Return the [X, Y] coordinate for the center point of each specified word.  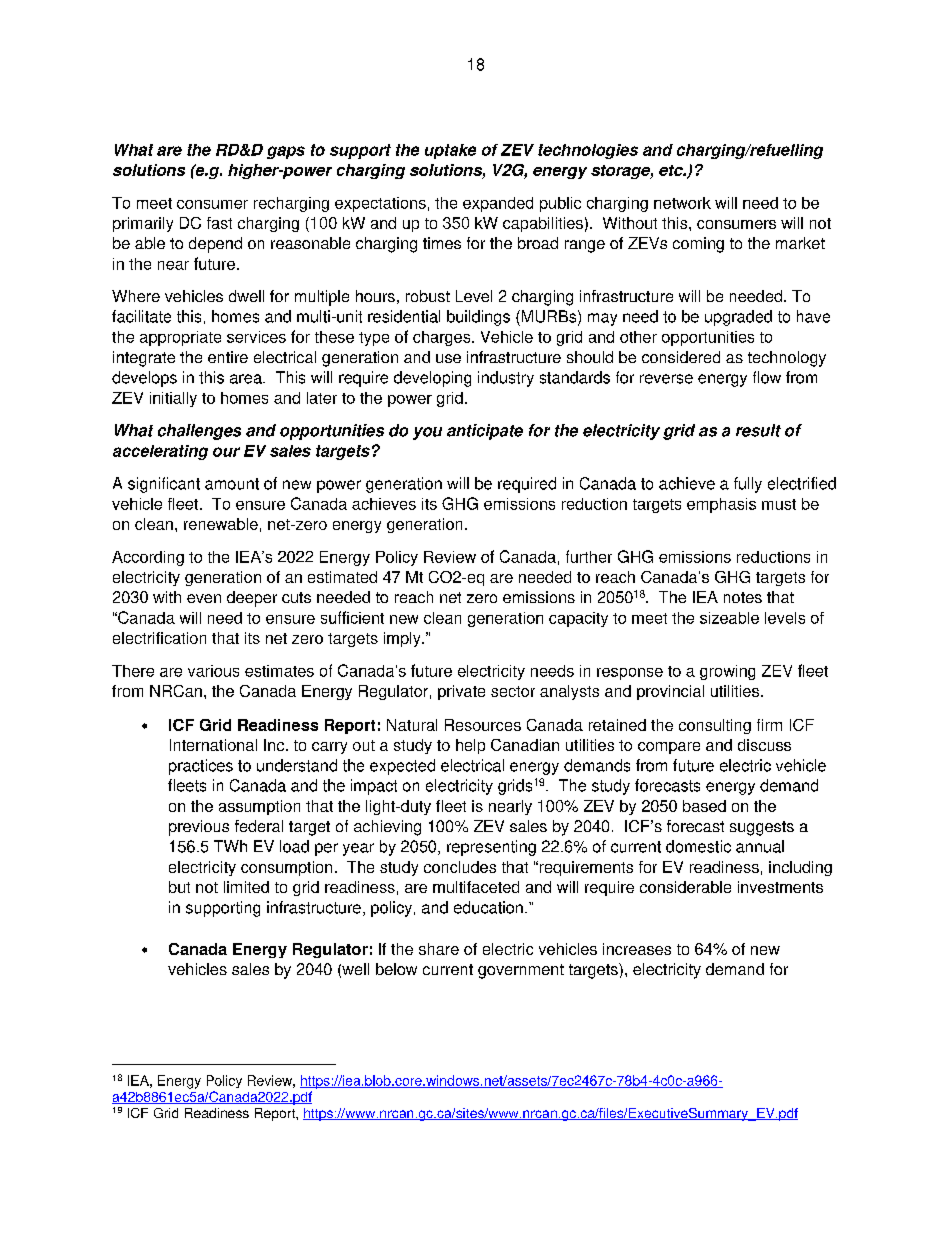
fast [219, 223]
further [589, 556]
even [204, 598]
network [682, 203]
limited [246, 887]
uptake [450, 151]
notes [743, 597]
